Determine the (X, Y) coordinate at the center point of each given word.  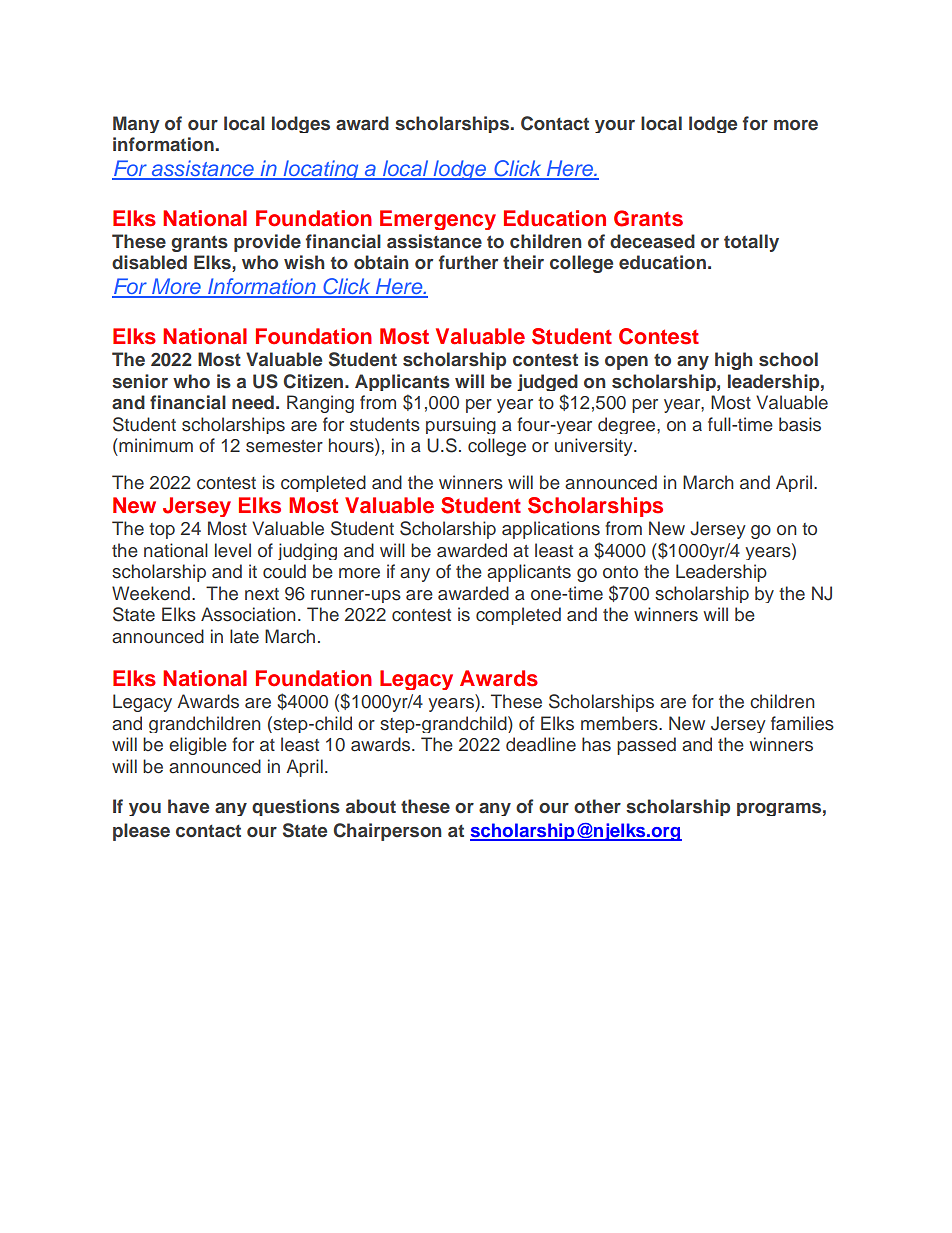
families (802, 723)
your (615, 126)
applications (551, 530)
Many (136, 124)
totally (751, 243)
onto (620, 572)
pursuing (461, 425)
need (253, 402)
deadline (541, 744)
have (188, 806)
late (244, 636)
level (233, 550)
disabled (149, 262)
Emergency (438, 220)
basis (800, 424)
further (468, 262)
